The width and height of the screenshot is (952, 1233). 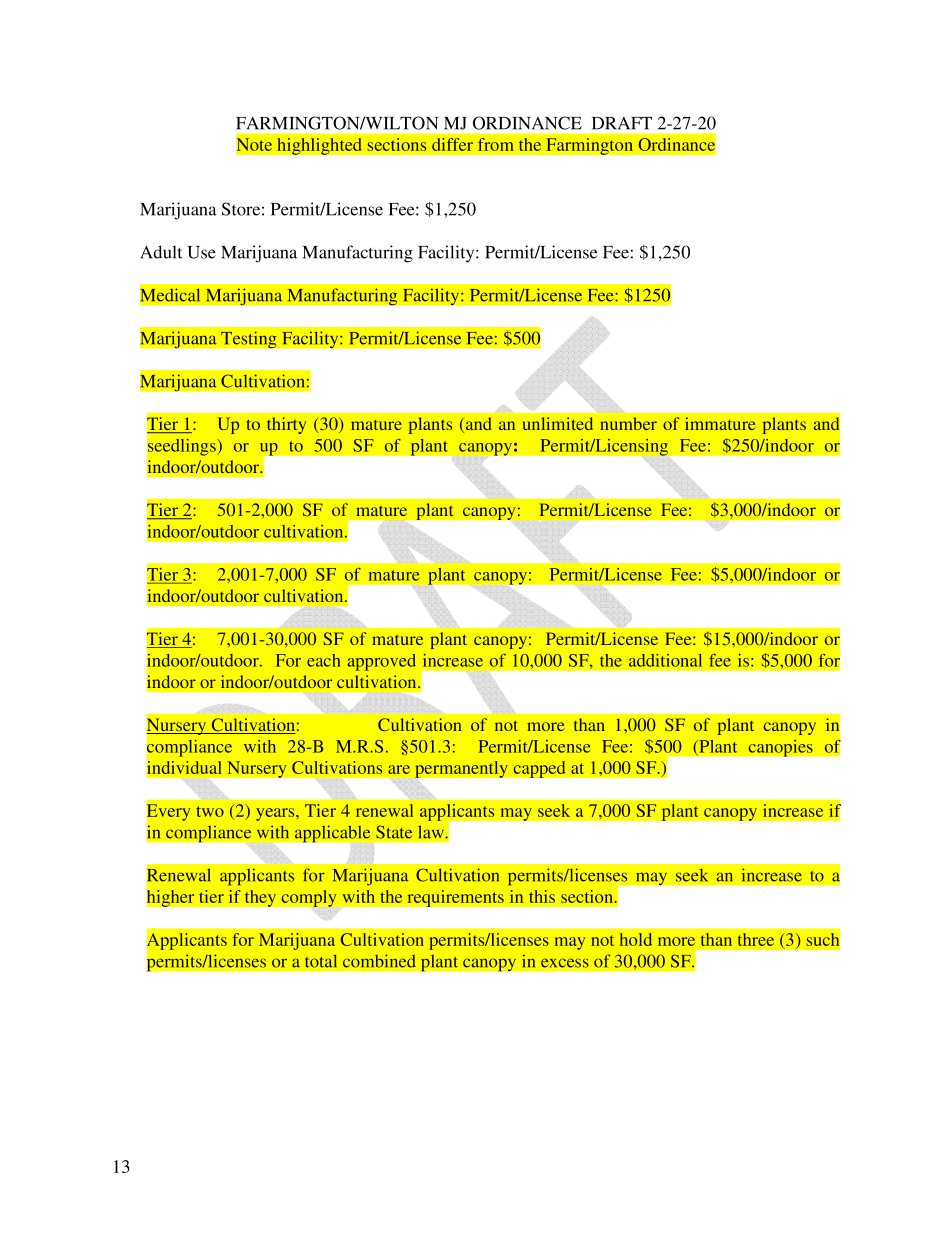 What do you see at coordinates (260, 898) in the screenshot?
I see `they` at bounding box center [260, 898].
